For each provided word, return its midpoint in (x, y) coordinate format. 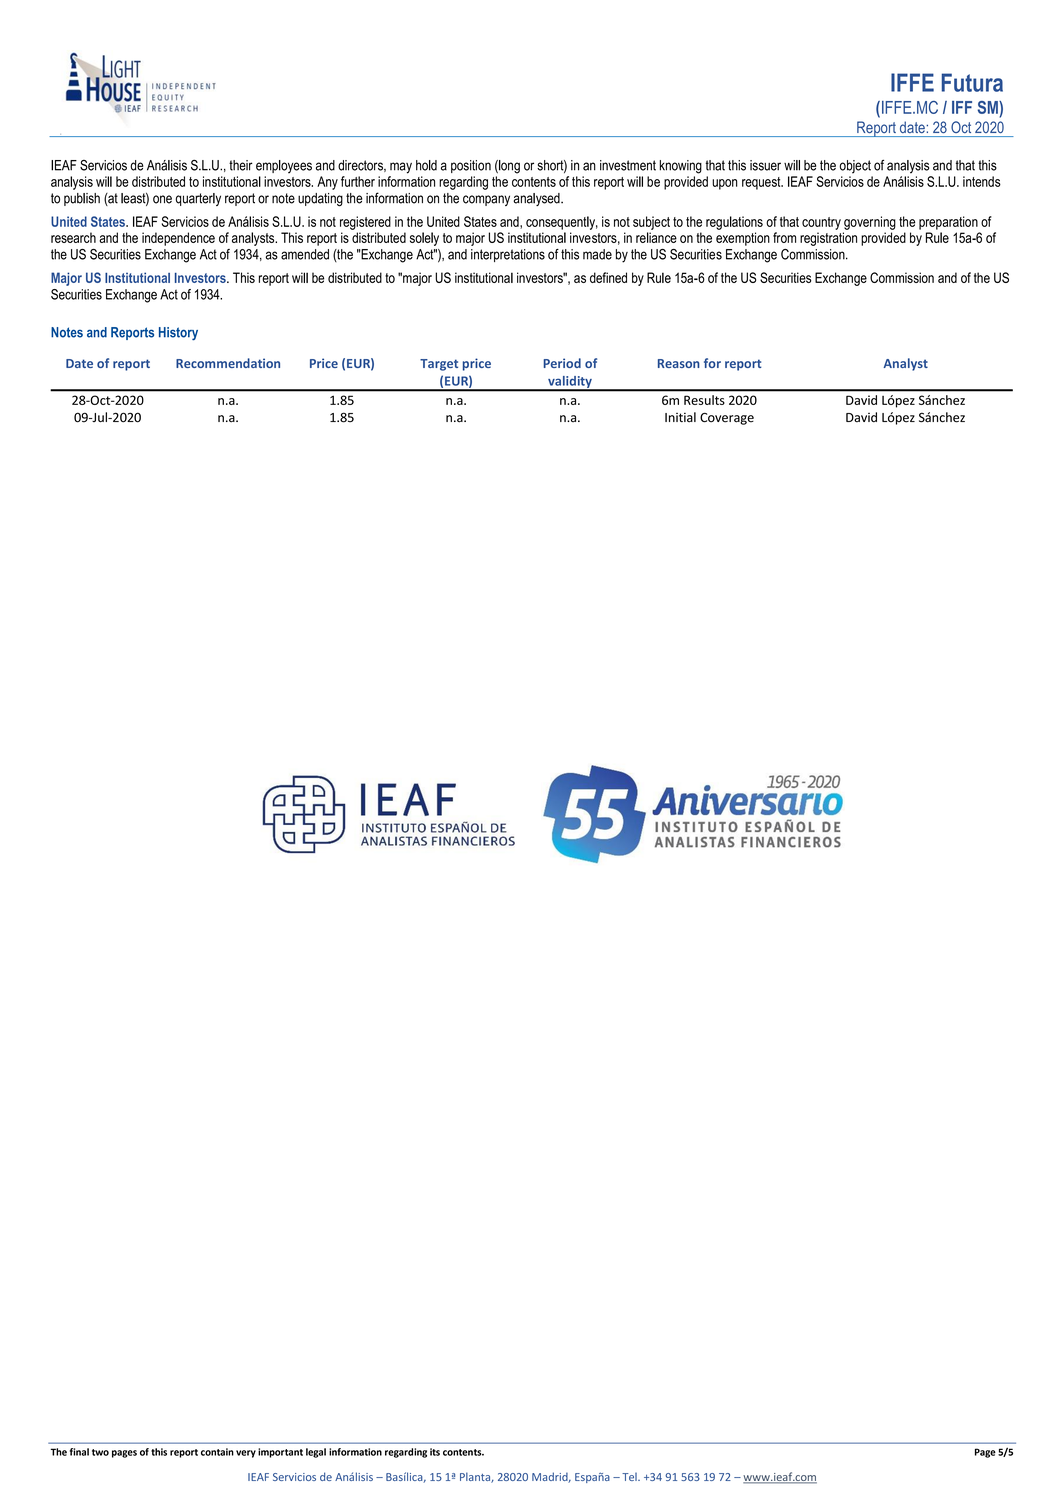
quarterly (198, 199)
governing (870, 223)
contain (217, 1452)
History (178, 334)
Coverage (727, 419)
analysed (537, 199)
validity (570, 383)
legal (316, 1453)
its (435, 1452)
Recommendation (228, 363)
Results (704, 400)
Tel (630, 1477)
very (246, 1454)
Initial (680, 417)
